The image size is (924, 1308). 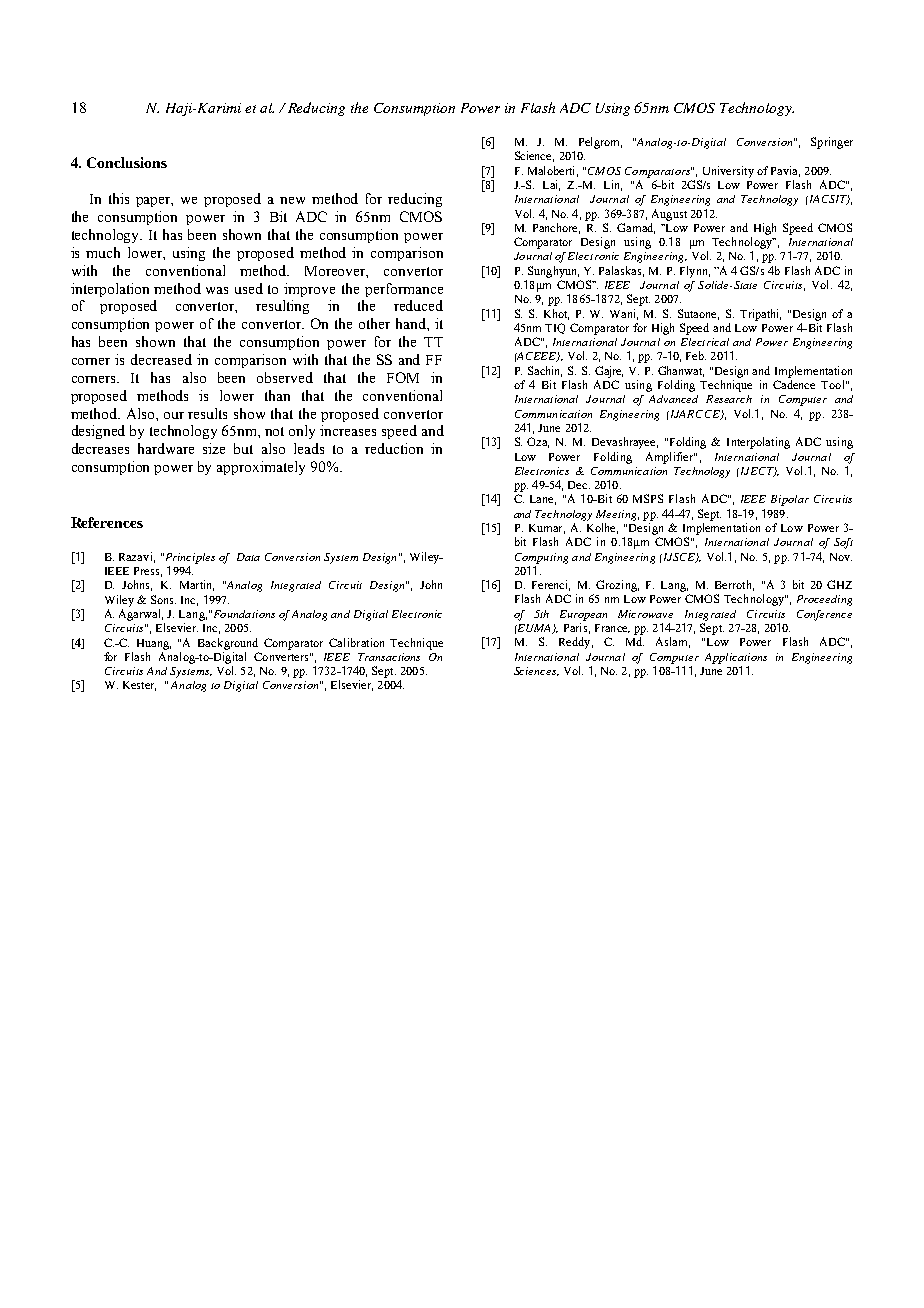 What do you see at coordinates (389, 657) in the screenshot?
I see `Transactions` at bounding box center [389, 657].
